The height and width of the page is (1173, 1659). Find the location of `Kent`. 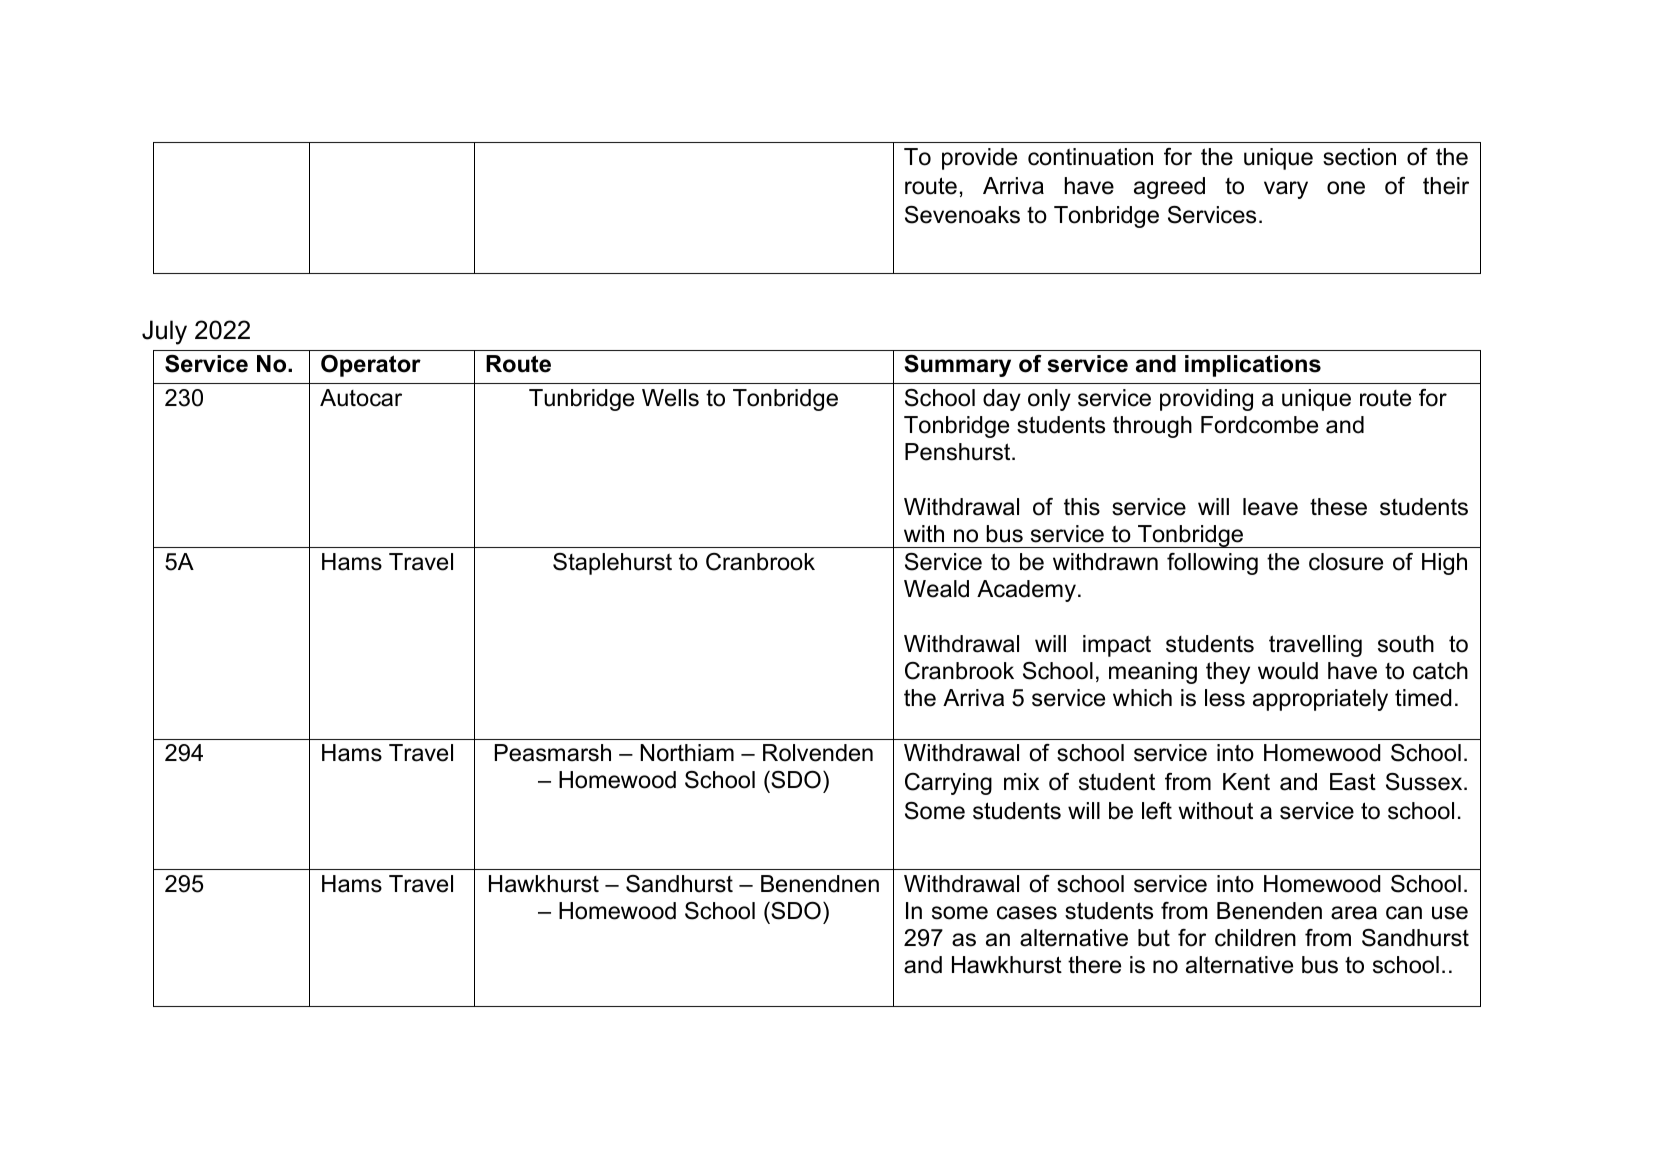

Kent is located at coordinates (1246, 782).
